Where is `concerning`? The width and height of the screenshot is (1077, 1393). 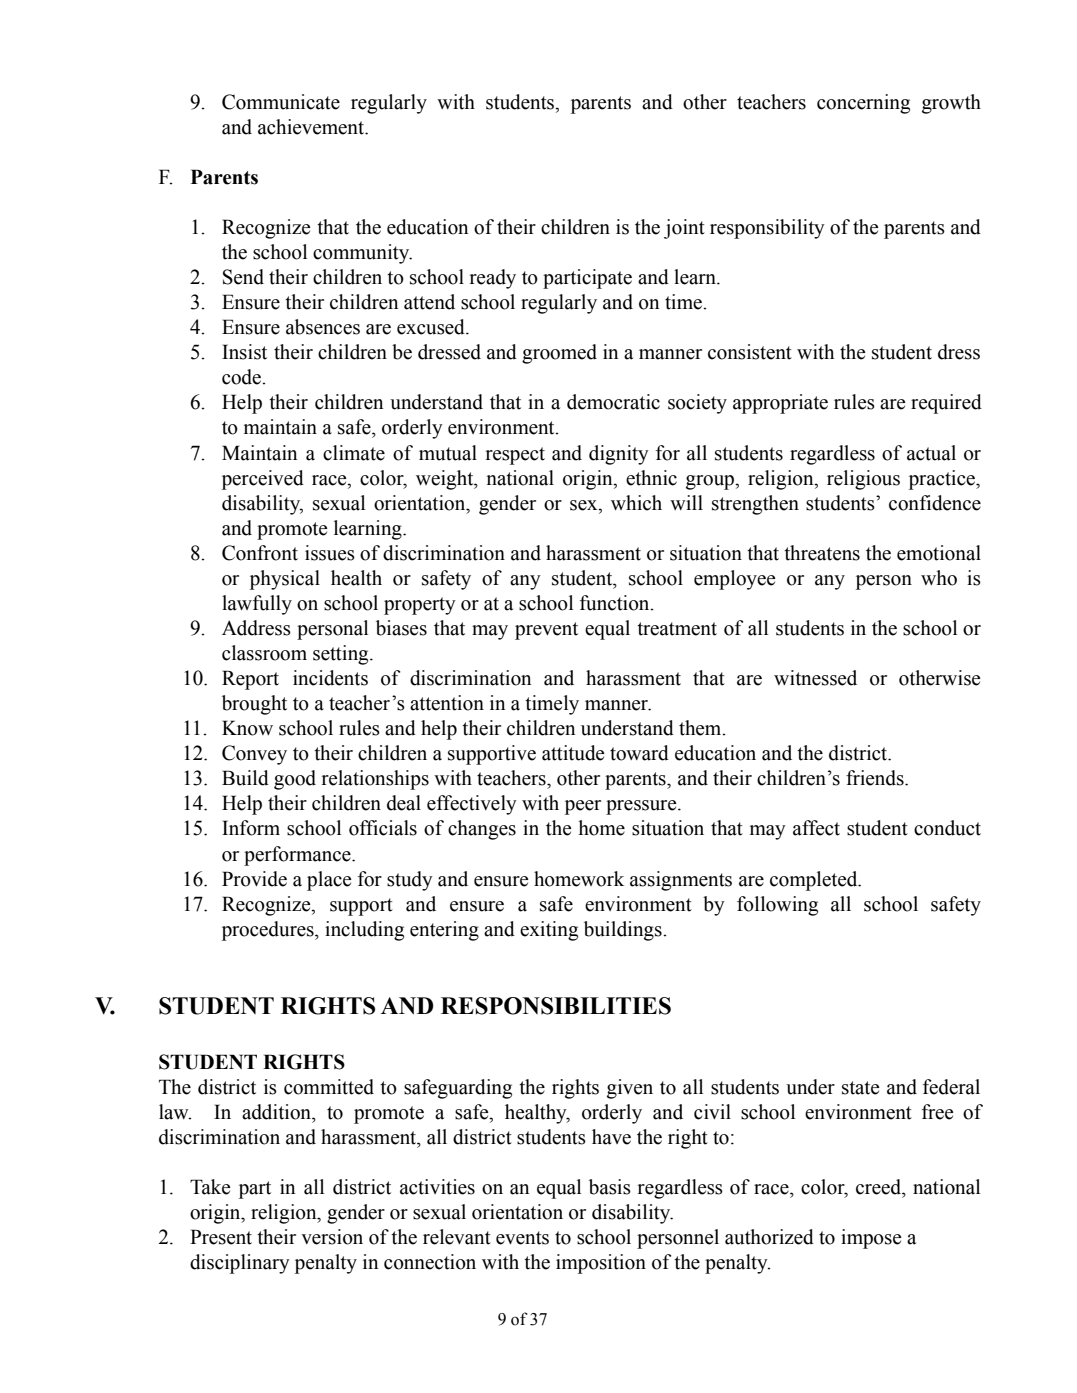 concerning is located at coordinates (863, 104).
